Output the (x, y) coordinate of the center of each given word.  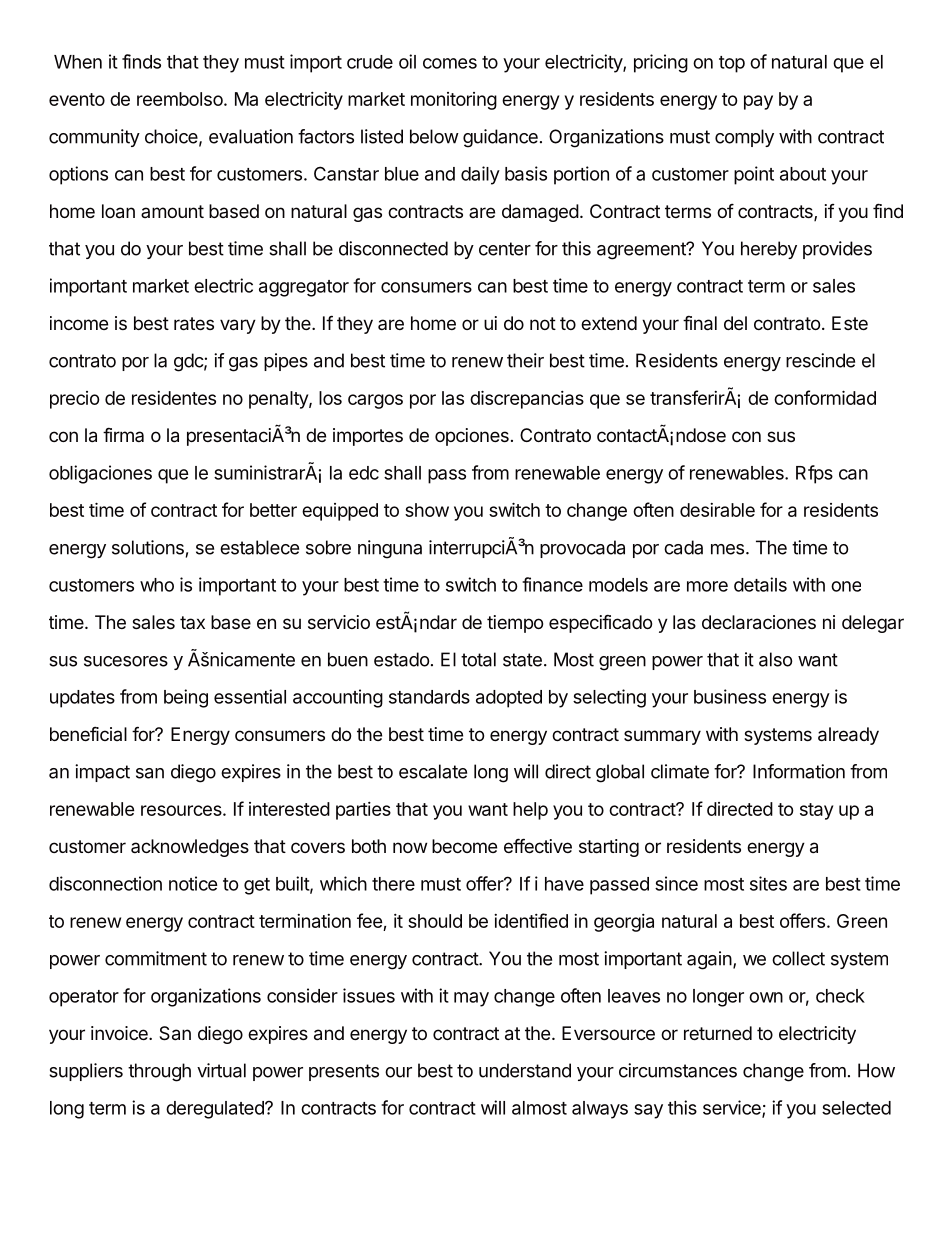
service (733, 1108)
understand (525, 1070)
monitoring (454, 101)
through (159, 1072)
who (157, 585)
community (94, 138)
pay (758, 102)
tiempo (515, 624)
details (760, 584)
